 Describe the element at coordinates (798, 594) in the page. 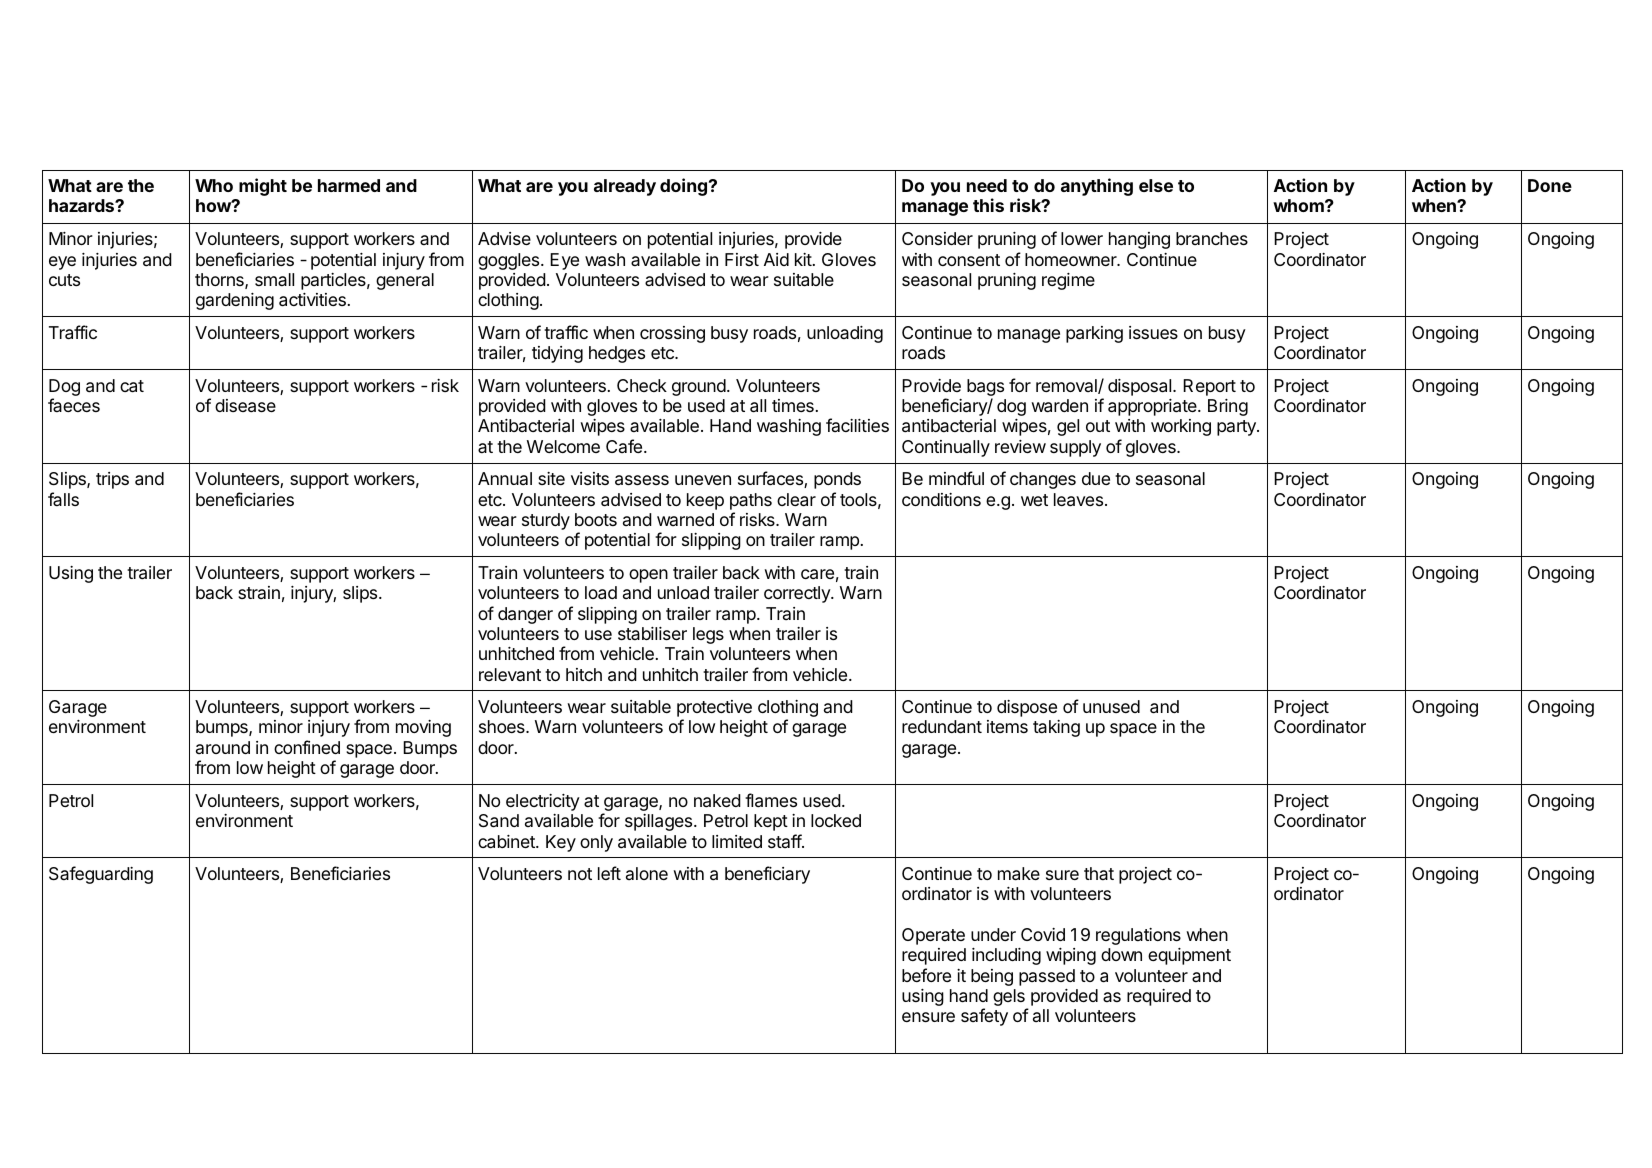

I see `correctly` at that location.
